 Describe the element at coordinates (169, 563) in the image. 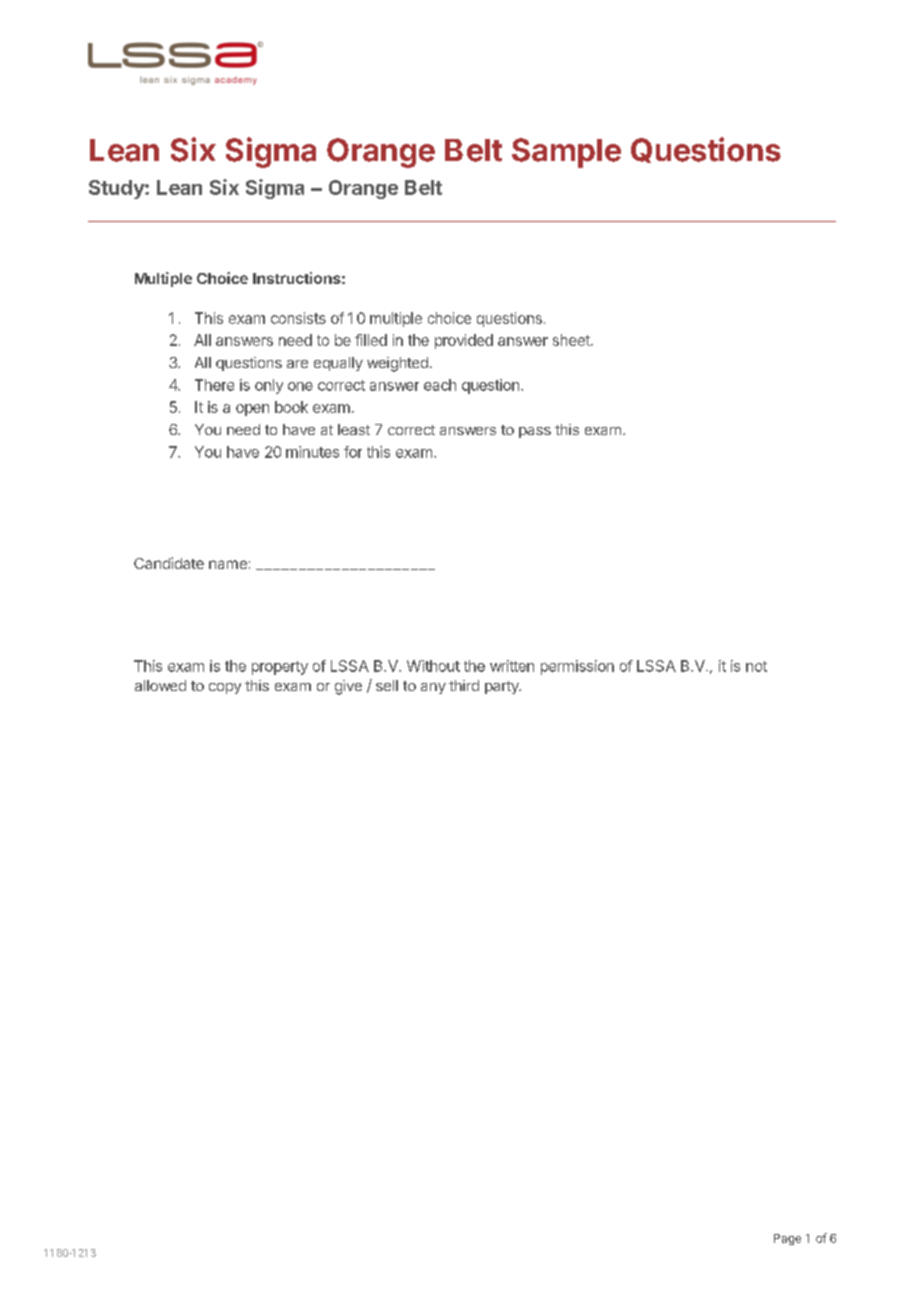

I see `Candidate` at that location.
